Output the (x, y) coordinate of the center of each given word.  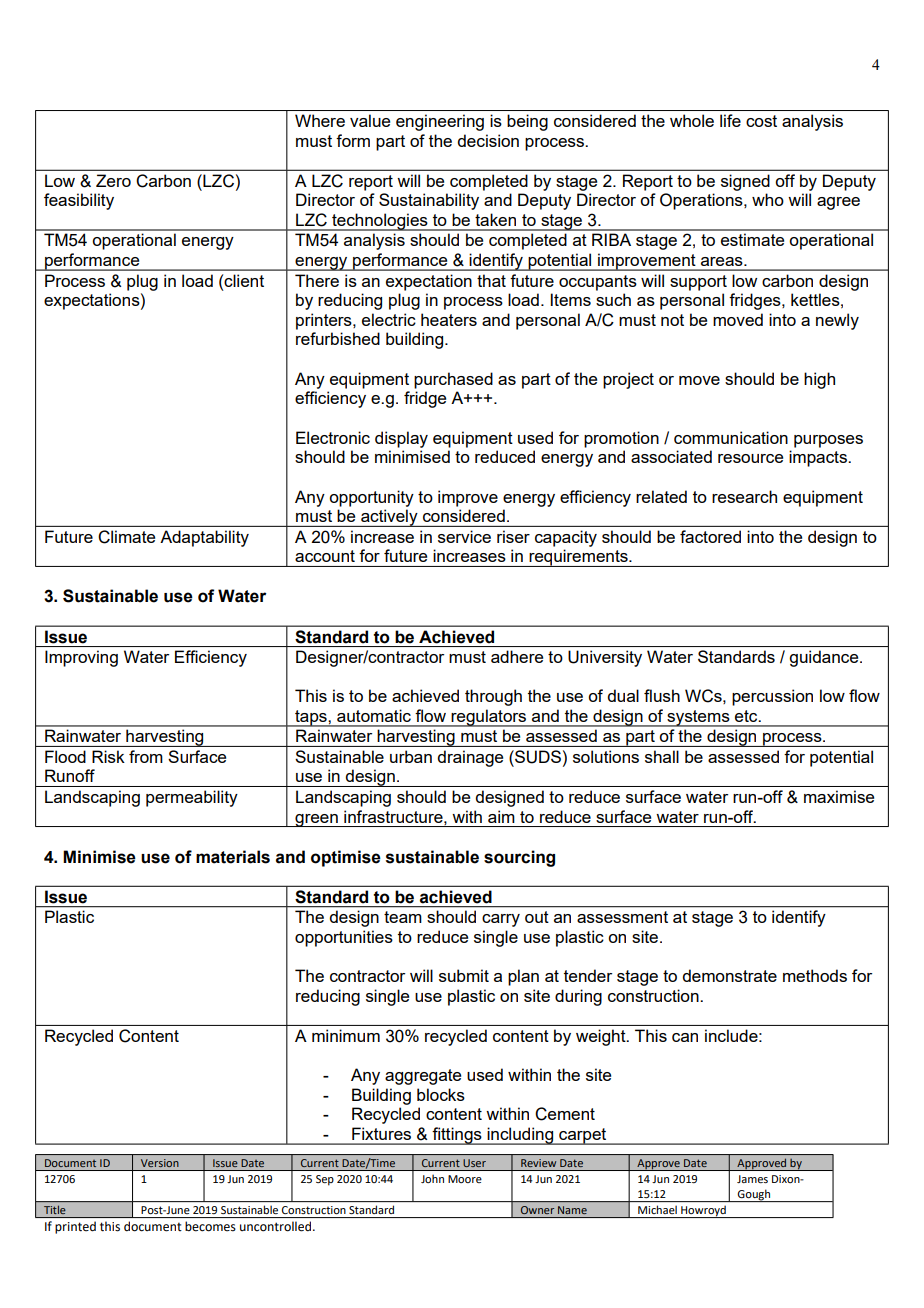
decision (488, 140)
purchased (453, 380)
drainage (470, 758)
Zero (113, 180)
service (464, 536)
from (146, 756)
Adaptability (204, 538)
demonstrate (729, 975)
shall (662, 756)
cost (761, 121)
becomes (210, 1226)
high (819, 380)
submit (464, 975)
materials (233, 857)
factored (710, 536)
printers (325, 321)
